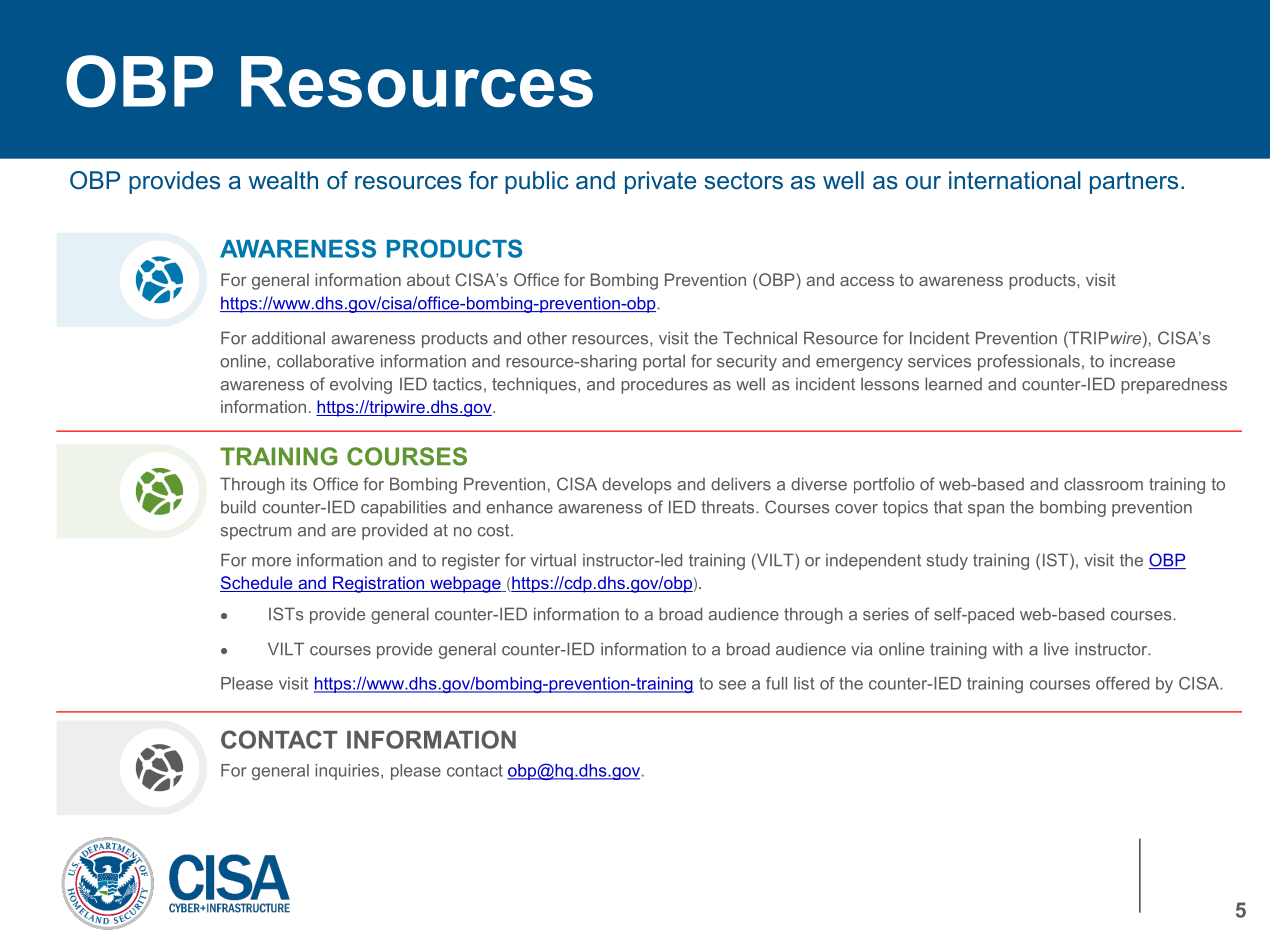 This screenshot has width=1270, height=952. What do you see at coordinates (361, 385) in the screenshot?
I see `evolving` at bounding box center [361, 385].
